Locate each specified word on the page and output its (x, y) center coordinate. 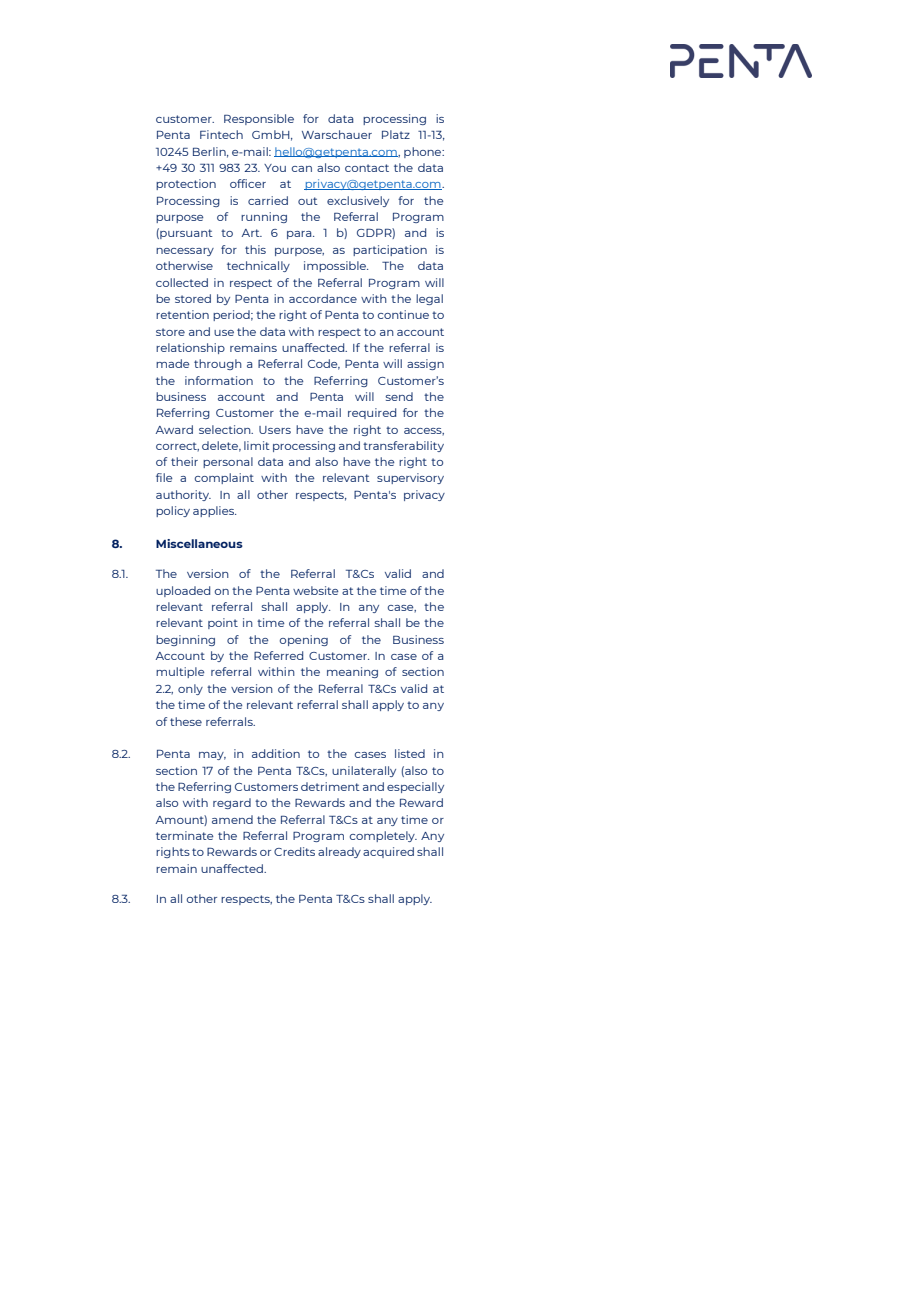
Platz (396, 134)
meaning (352, 672)
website (316, 590)
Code (324, 364)
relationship (190, 348)
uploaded (183, 591)
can (302, 169)
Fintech (221, 134)
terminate (185, 835)
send (399, 396)
